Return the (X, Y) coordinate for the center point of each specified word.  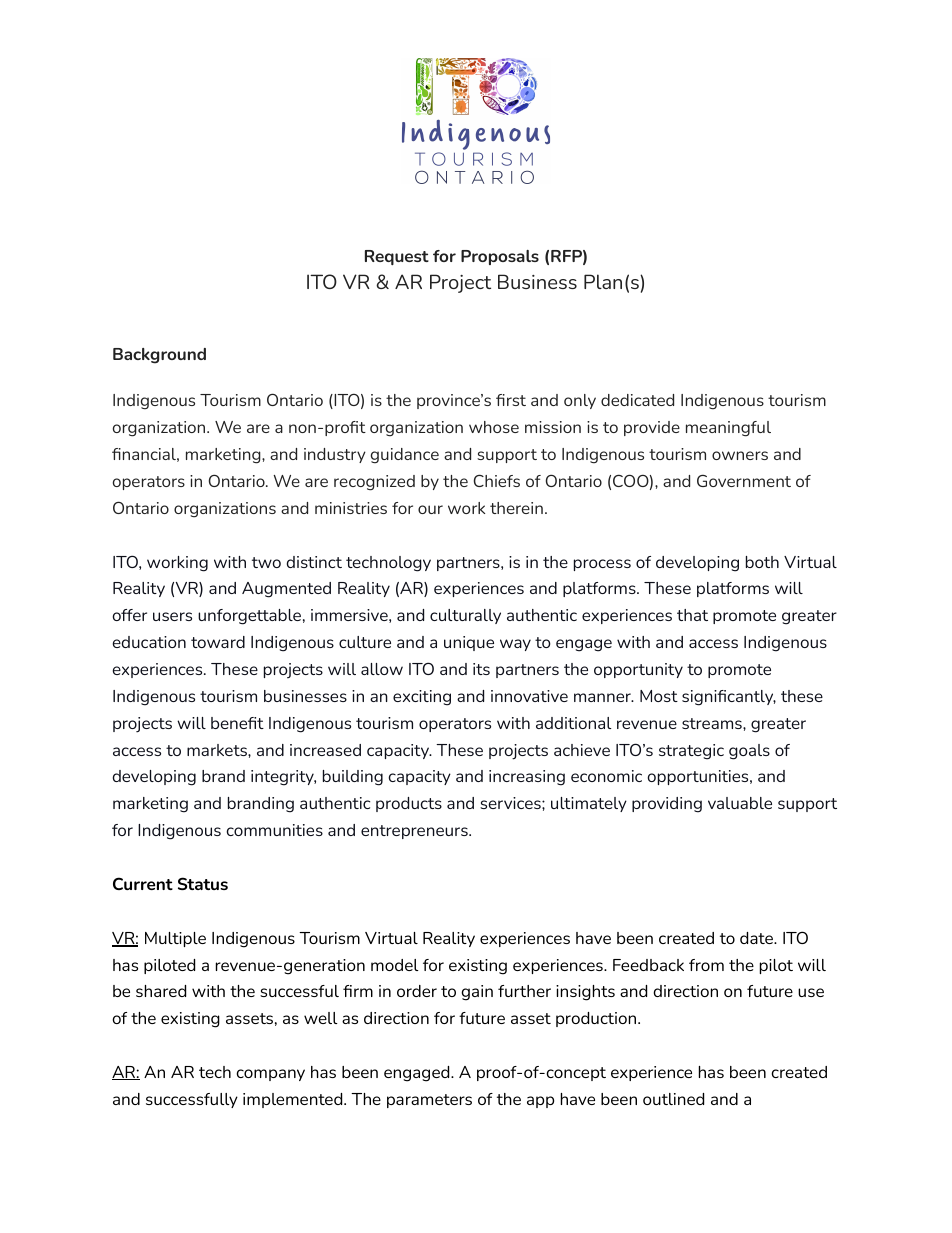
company (270, 1075)
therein (516, 508)
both (762, 562)
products (409, 804)
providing (667, 805)
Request (397, 257)
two (266, 562)
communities (274, 830)
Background (159, 356)
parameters (429, 1101)
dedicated (637, 400)
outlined (673, 1099)
